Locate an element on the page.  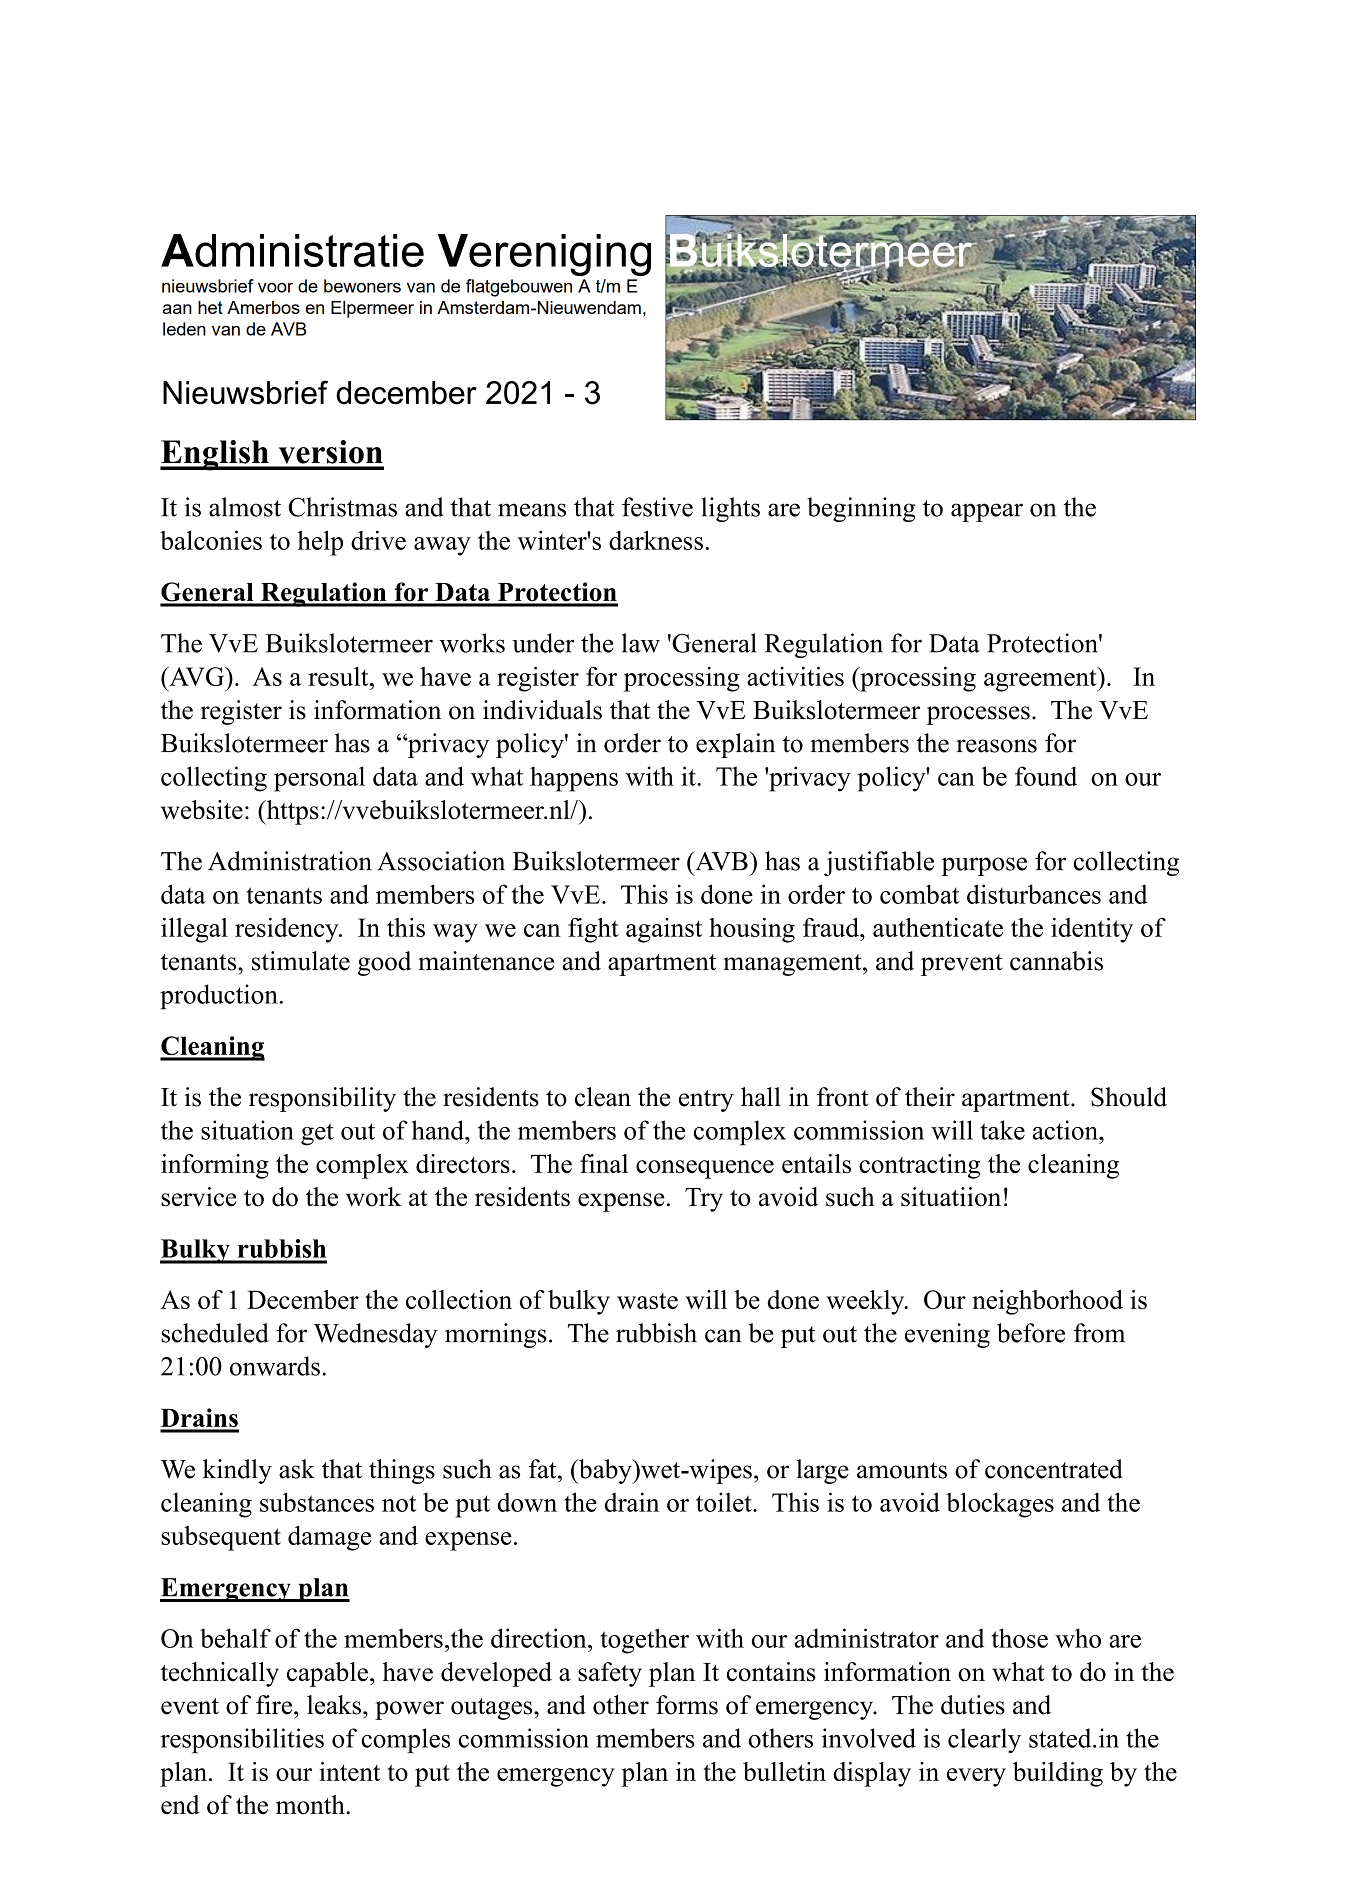
waste is located at coordinates (647, 1301).
